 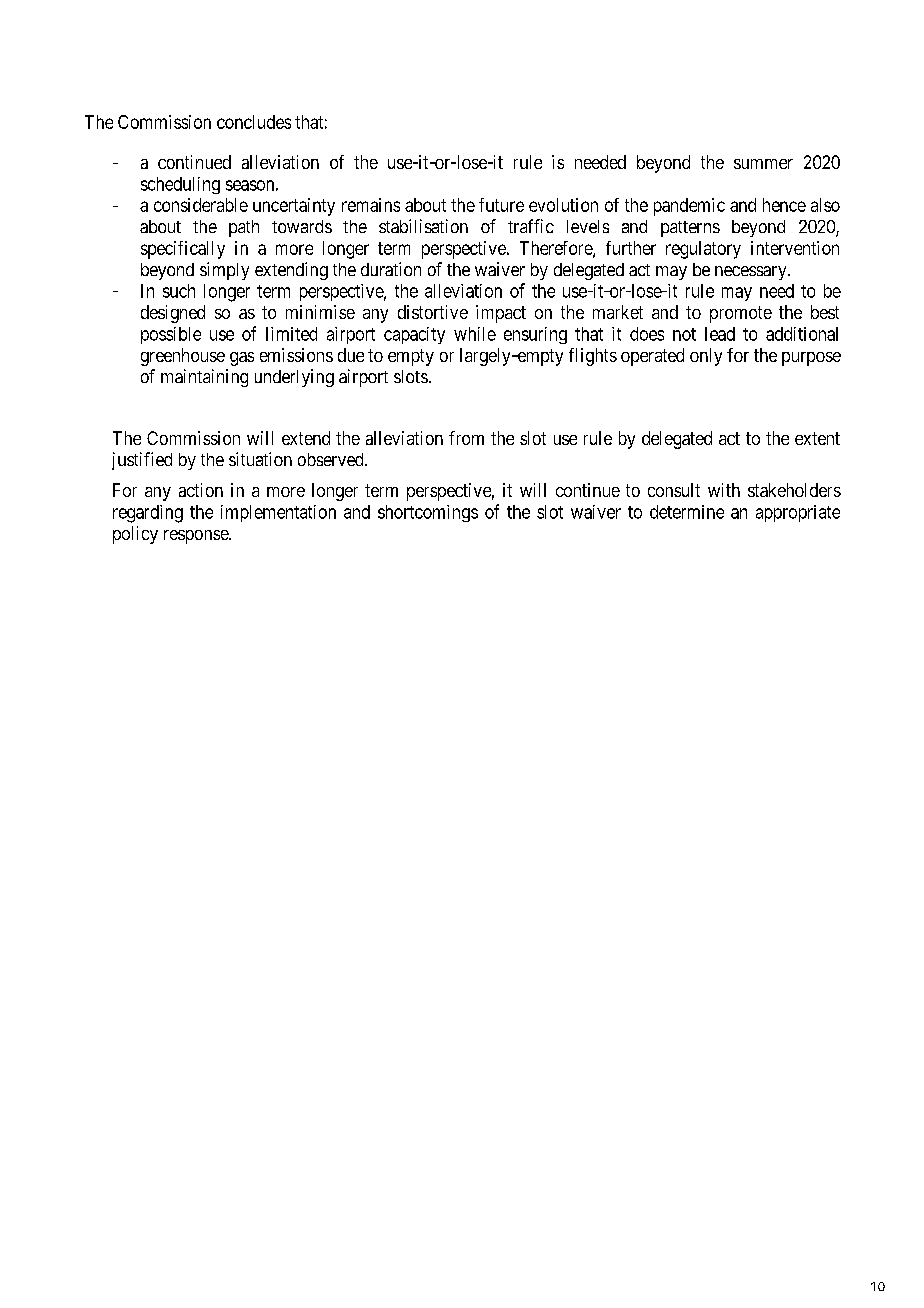 What do you see at coordinates (501, 205) in the screenshot?
I see `future` at bounding box center [501, 205].
